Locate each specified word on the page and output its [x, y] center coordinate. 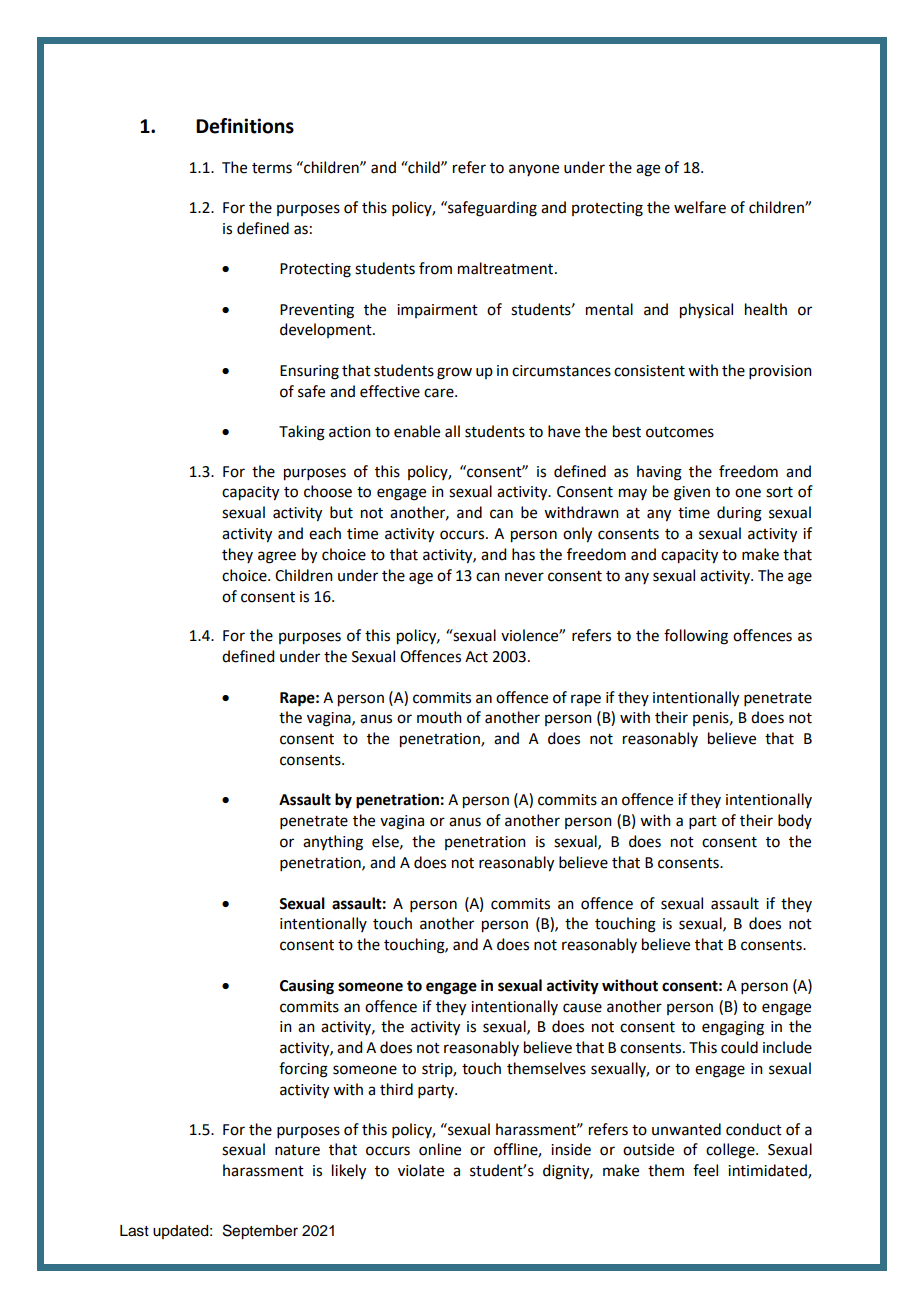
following [696, 637]
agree [277, 557]
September [260, 1232]
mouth [439, 717]
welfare [700, 207]
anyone [534, 170]
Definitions [245, 126]
